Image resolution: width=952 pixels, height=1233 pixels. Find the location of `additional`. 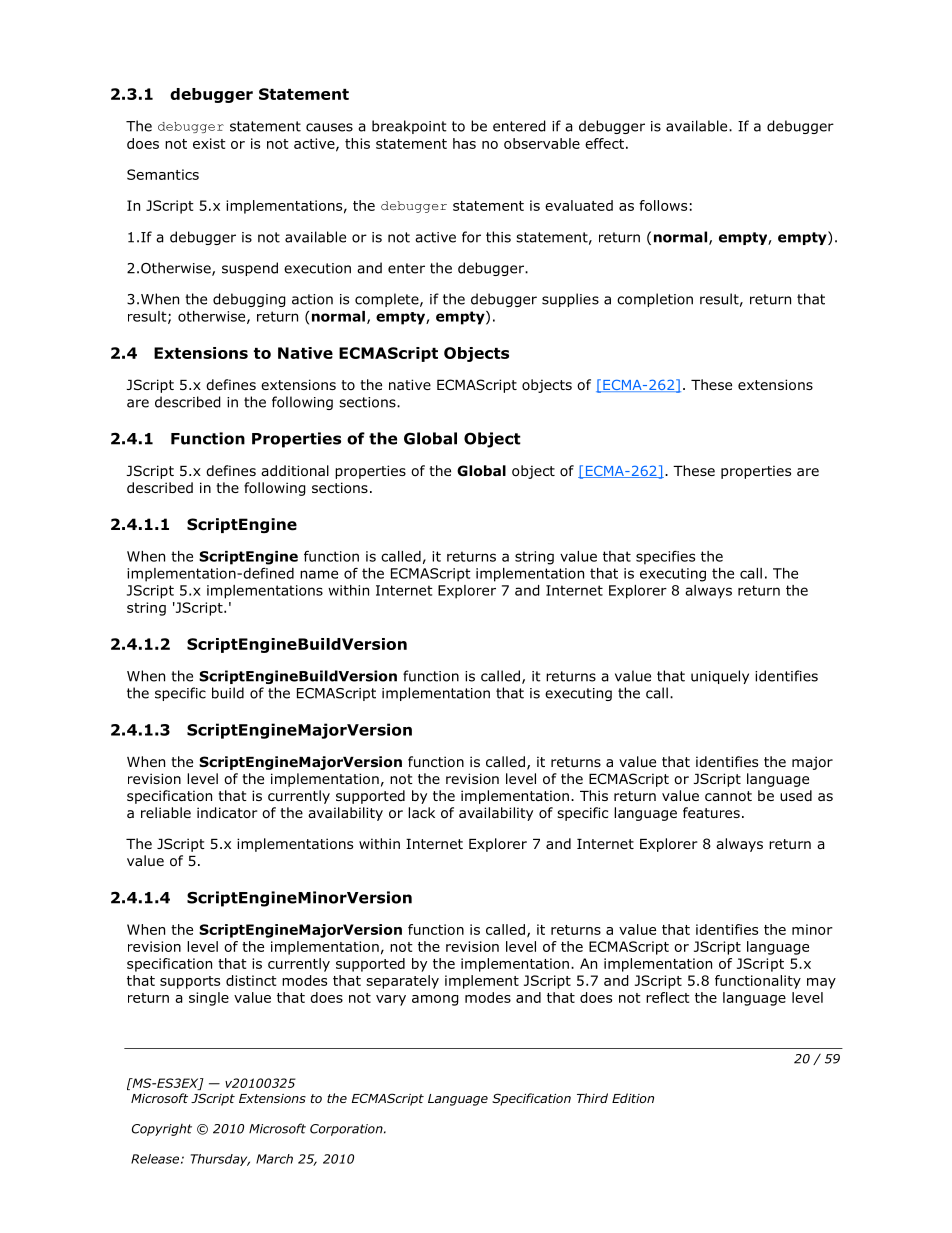

additional is located at coordinates (295, 471).
